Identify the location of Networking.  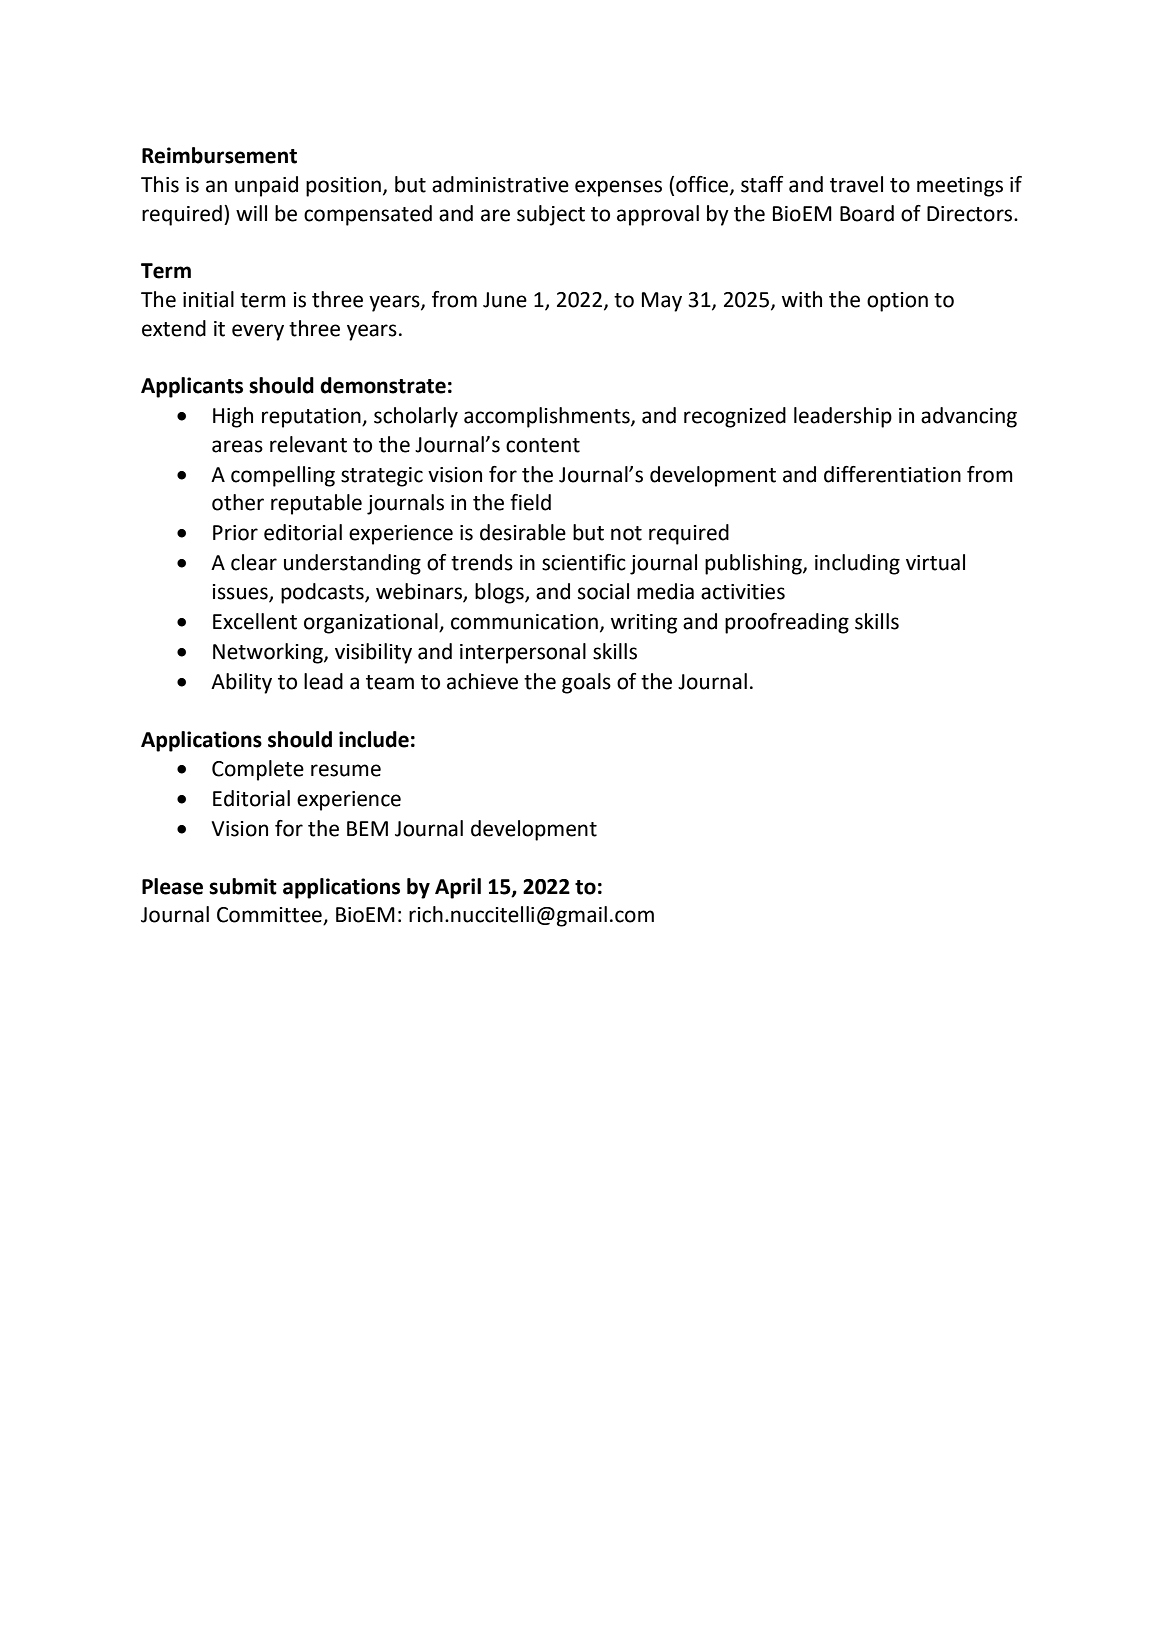
(269, 653).
